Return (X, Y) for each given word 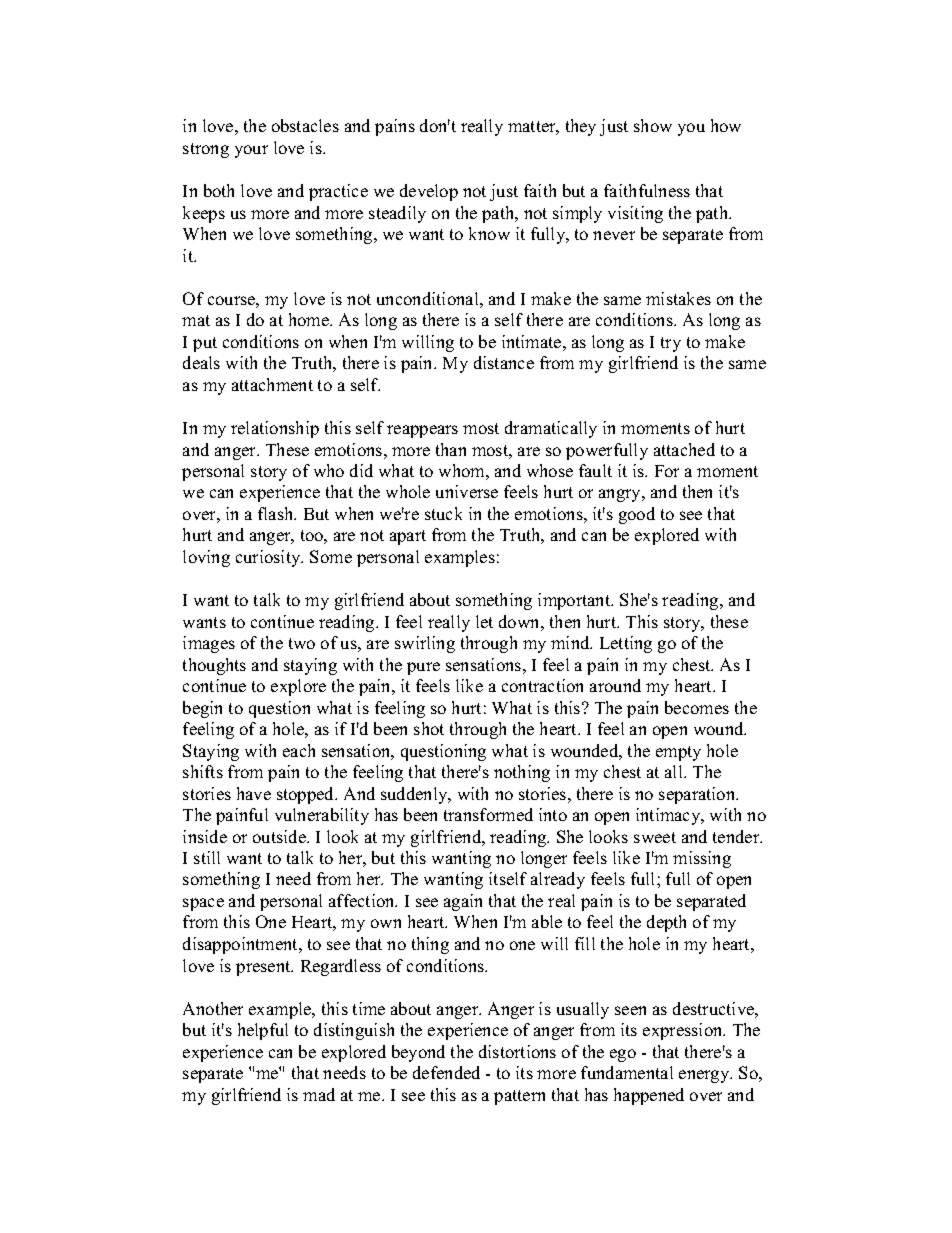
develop (429, 192)
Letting (626, 644)
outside (280, 836)
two (302, 643)
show (653, 125)
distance (504, 362)
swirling (425, 644)
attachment (272, 384)
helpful (263, 1031)
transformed (488, 814)
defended (446, 1072)
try (671, 344)
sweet (655, 837)
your (251, 151)
